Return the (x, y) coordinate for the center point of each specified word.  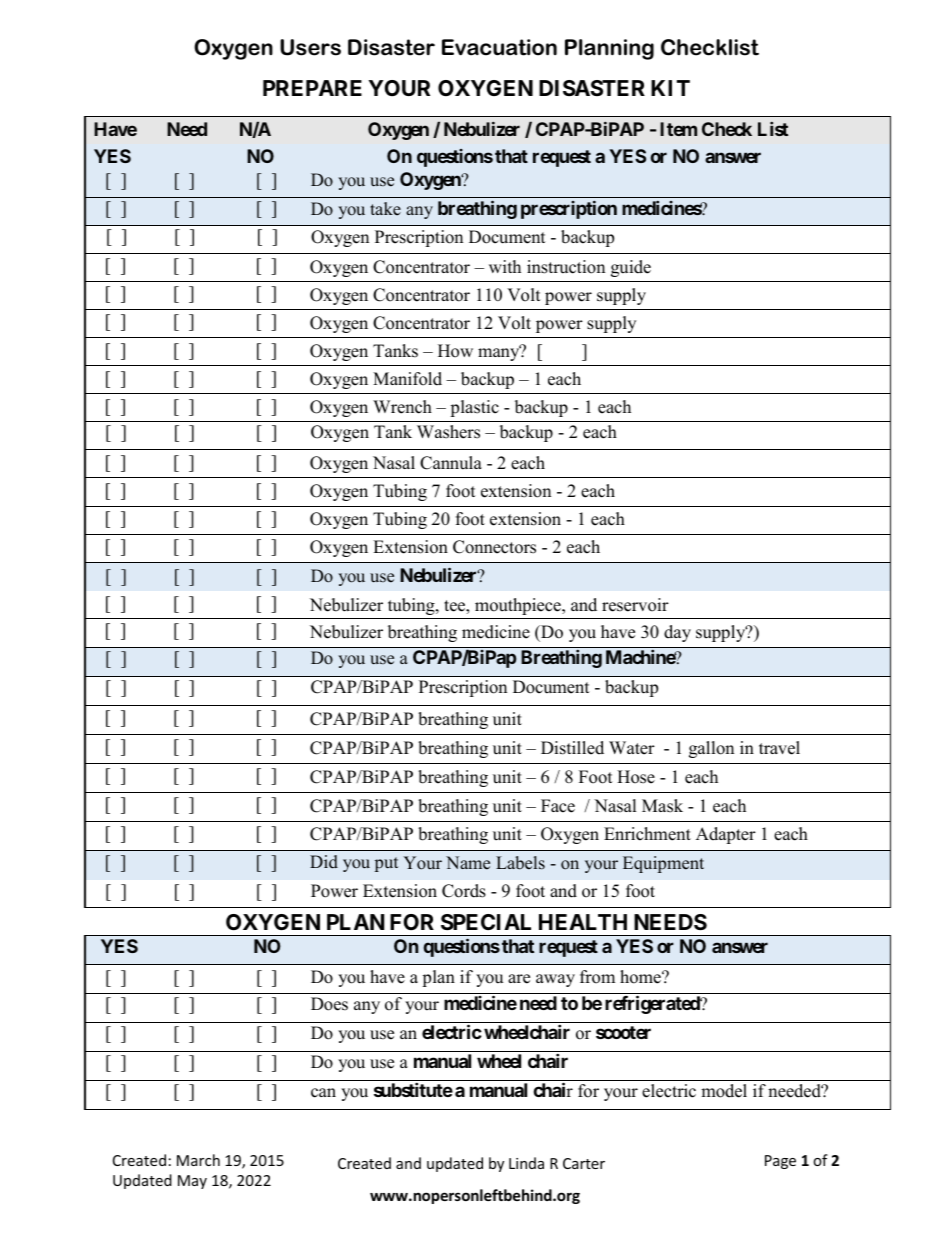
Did (324, 862)
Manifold (407, 379)
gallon (711, 749)
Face (558, 806)
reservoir (635, 605)
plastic (474, 408)
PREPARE (312, 88)
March (198, 1160)
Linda (526, 1163)
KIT (670, 88)
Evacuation (499, 47)
